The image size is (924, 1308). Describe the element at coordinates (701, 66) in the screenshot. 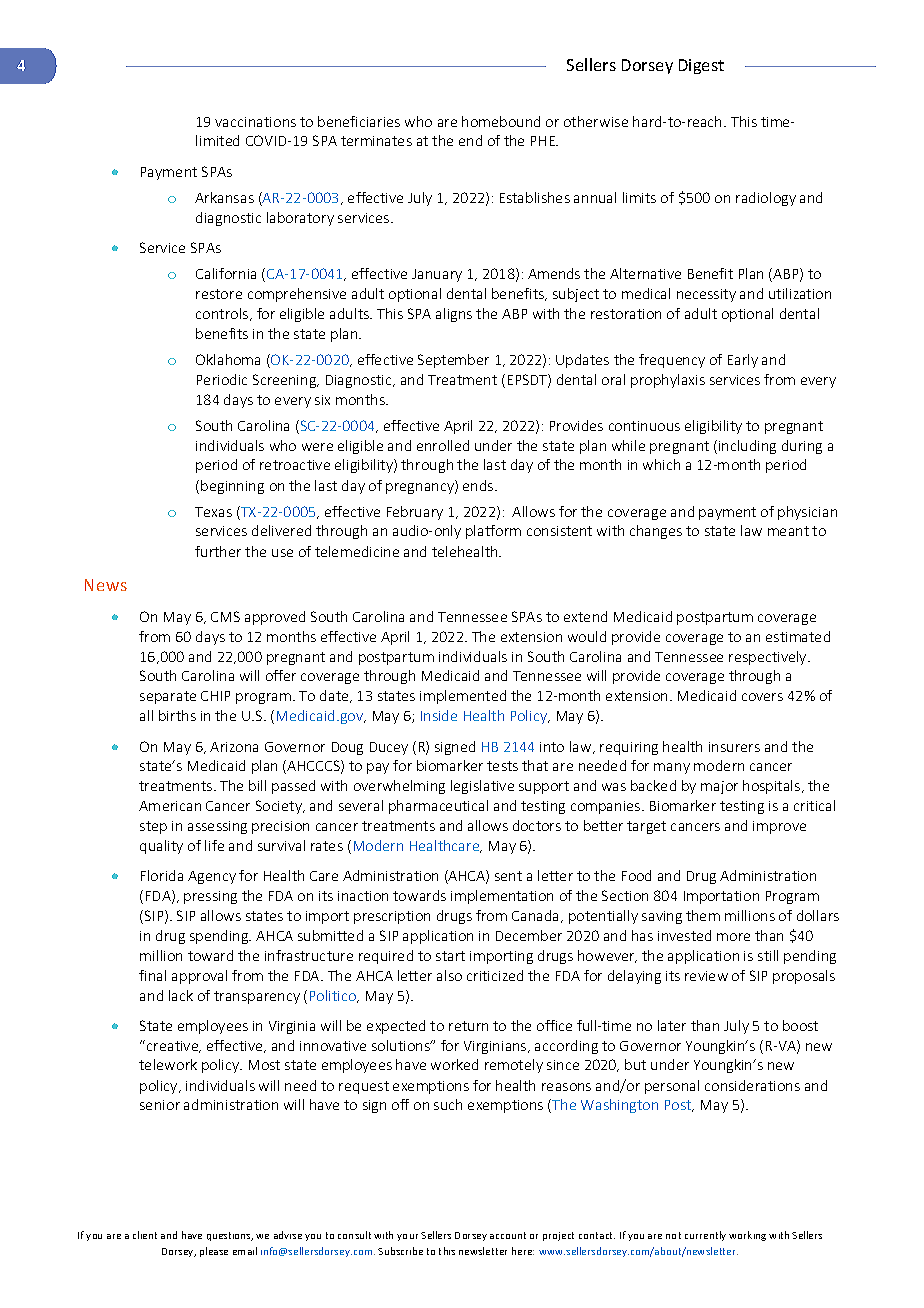

I see `Digest` at that location.
